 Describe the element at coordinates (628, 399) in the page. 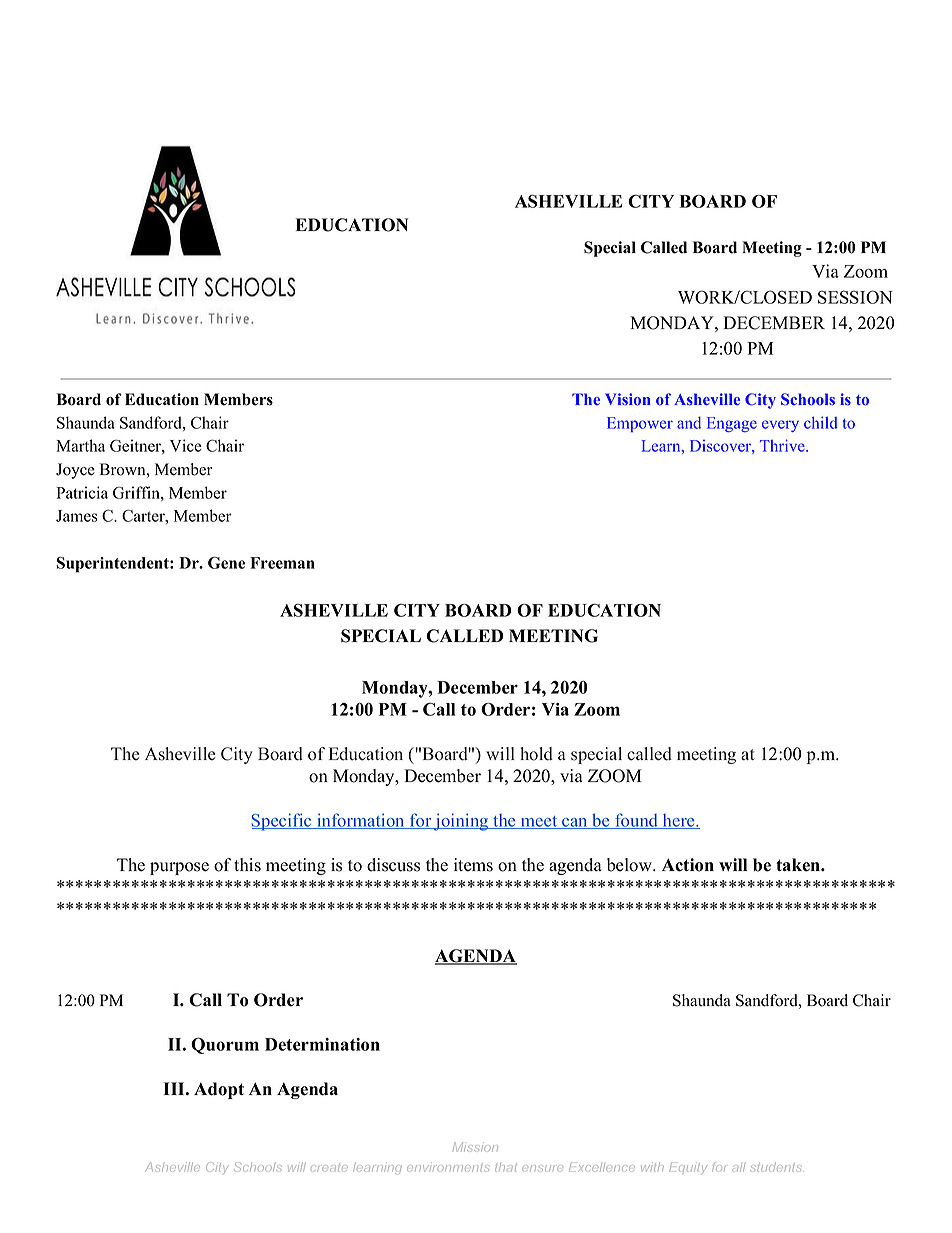

I see `Vision` at that location.
